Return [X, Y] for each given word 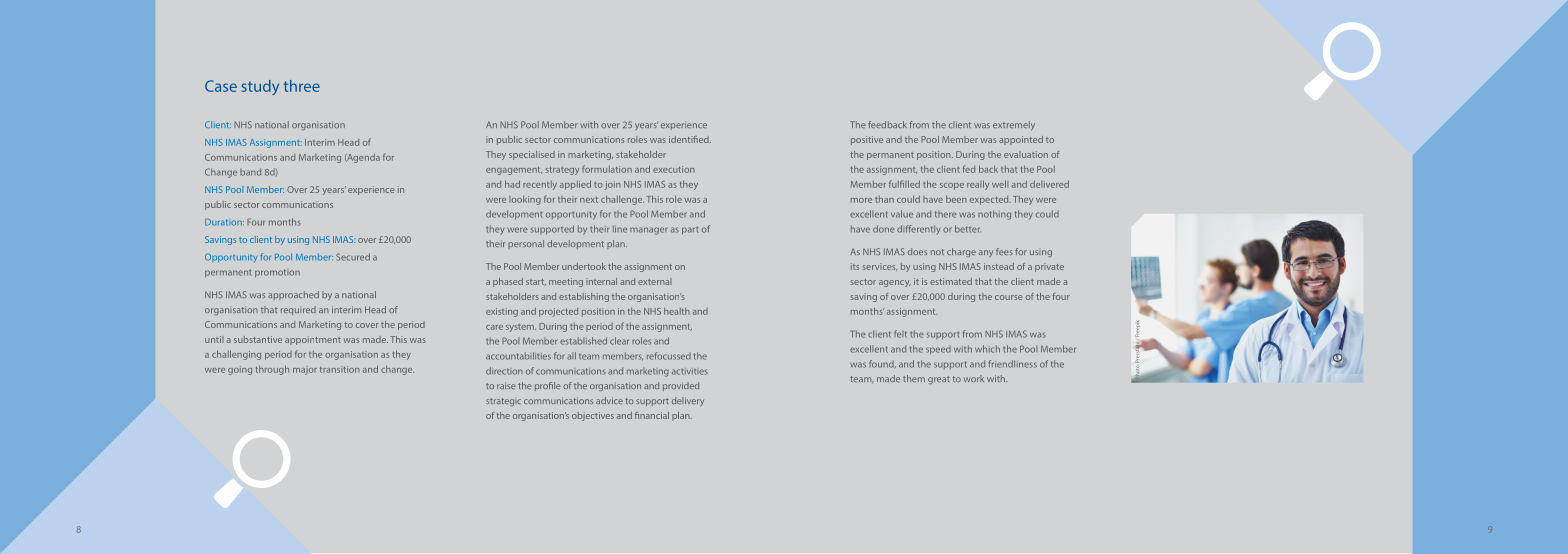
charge [961, 252]
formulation [607, 169]
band [250, 172]
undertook [584, 266]
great [939, 380]
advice [609, 400]
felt [900, 334]
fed [969, 169]
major [305, 370]
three [302, 86]
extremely [1014, 125]
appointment [313, 340]
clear [619, 341]
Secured [353, 257]
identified [690, 139]
